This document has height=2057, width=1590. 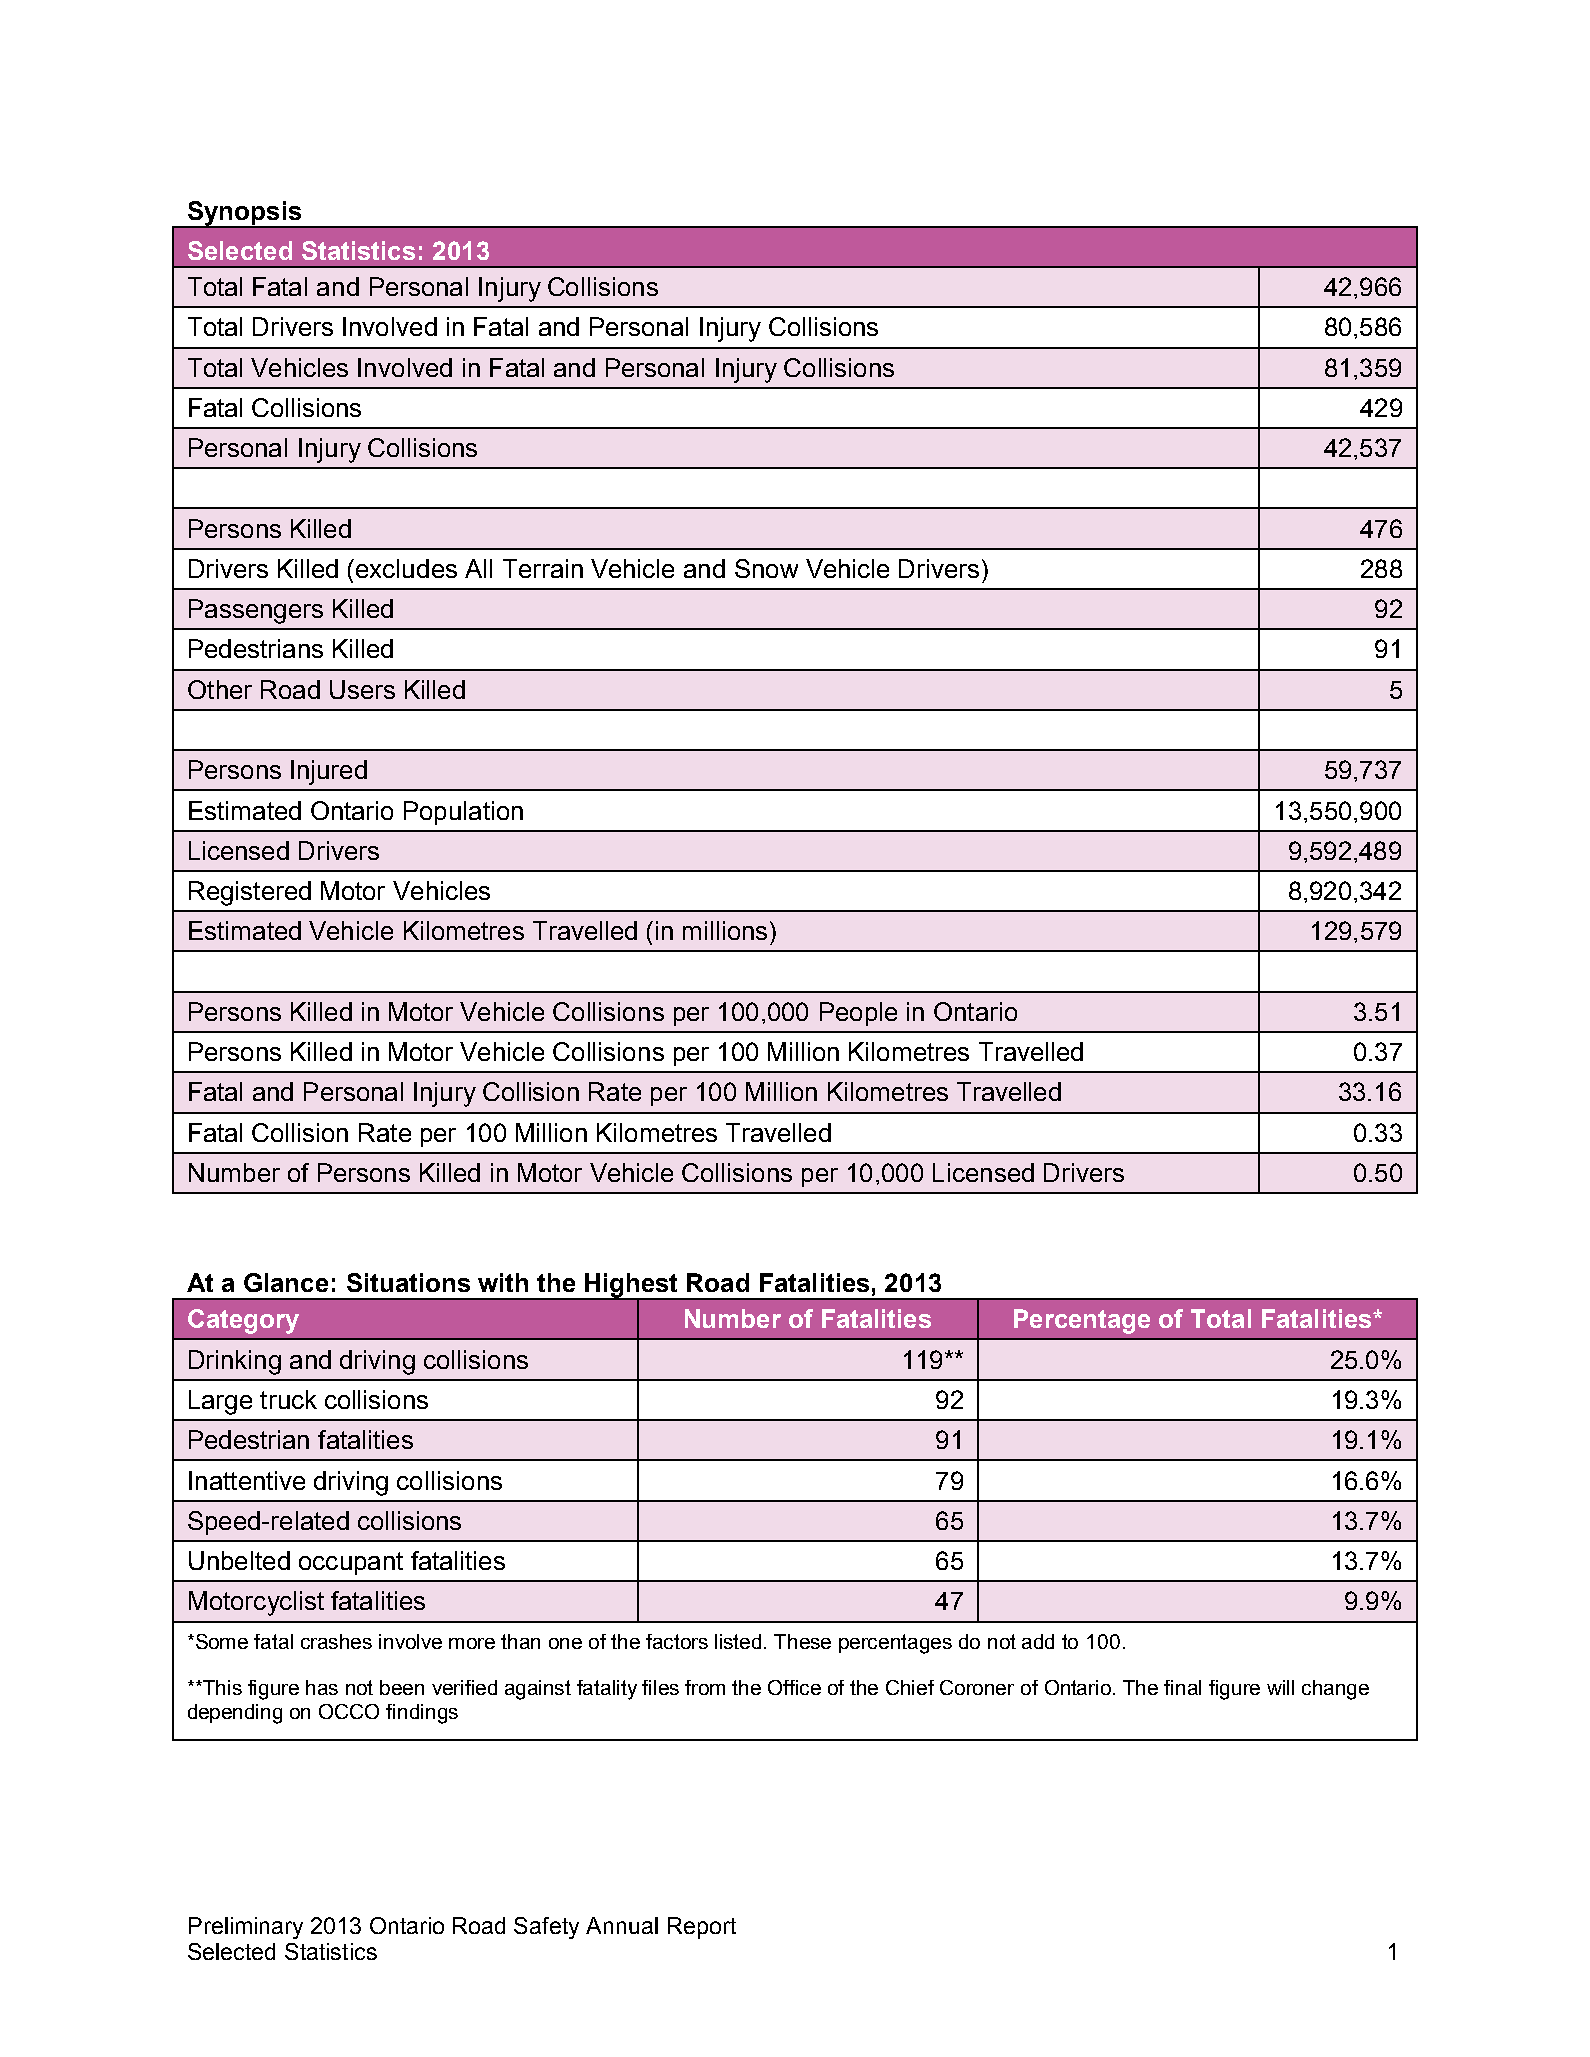 What do you see at coordinates (1182, 1687) in the document?
I see `final` at bounding box center [1182, 1687].
